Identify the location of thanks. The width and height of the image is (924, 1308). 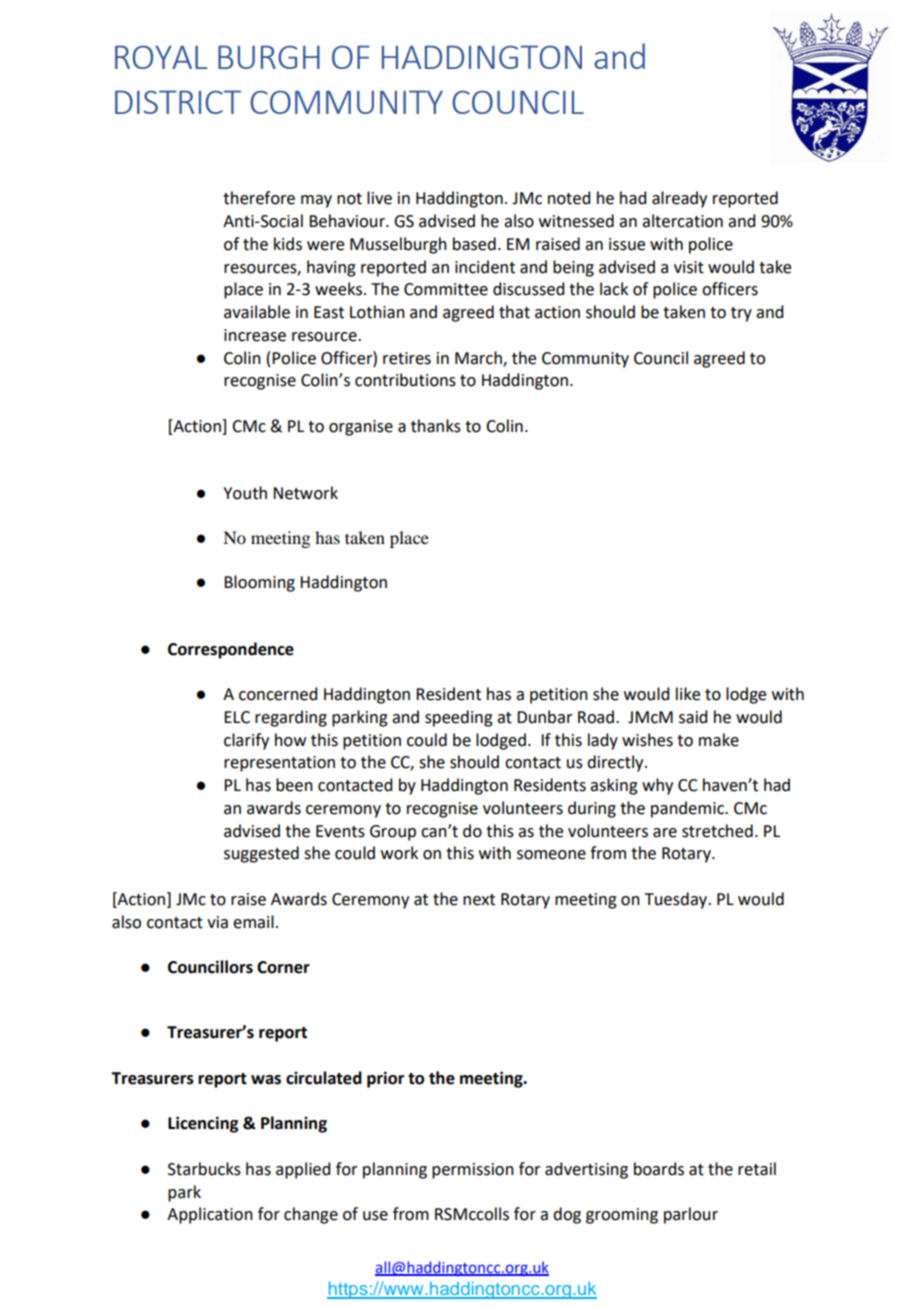
(436, 426).
